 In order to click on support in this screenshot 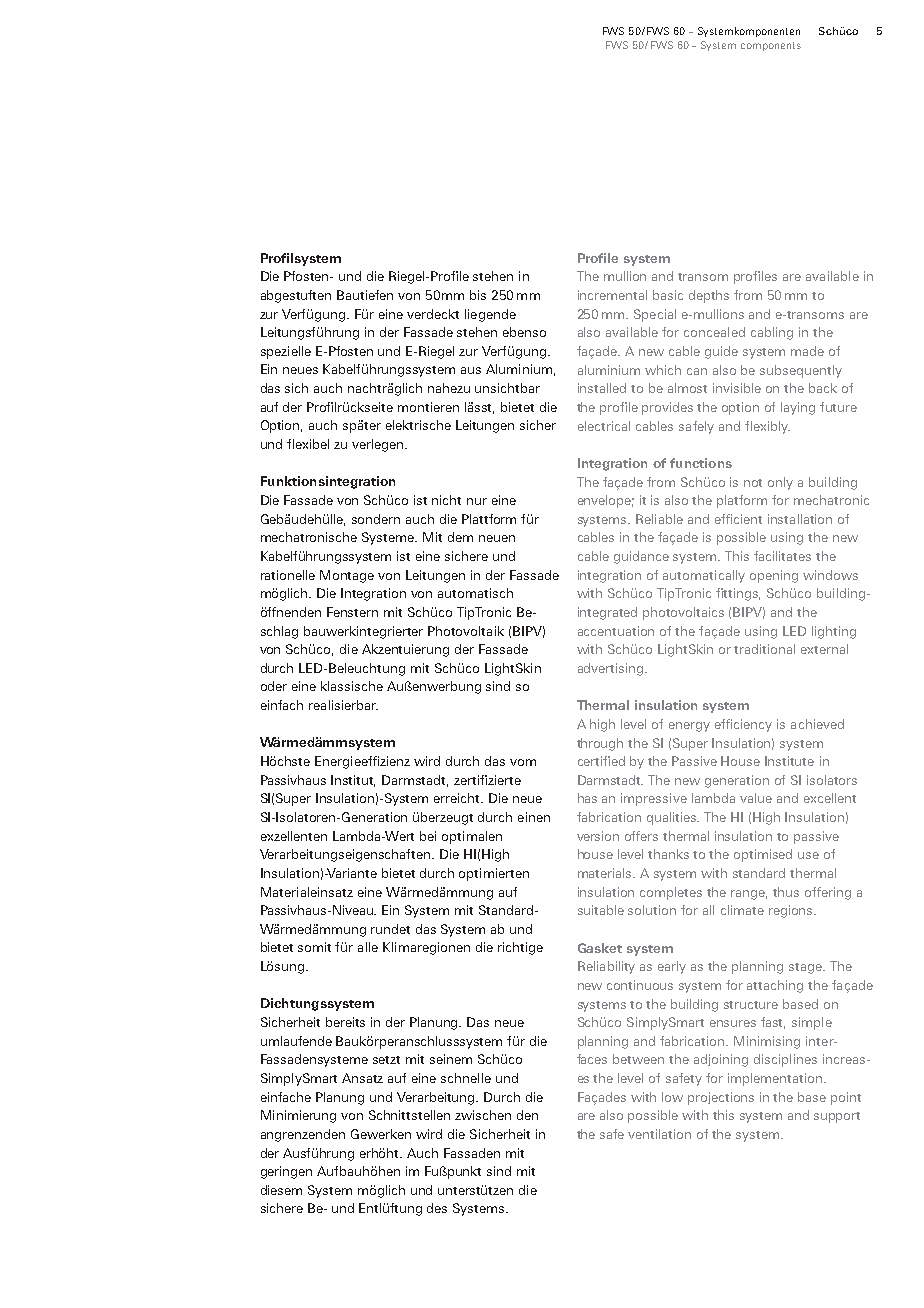, I will do `click(837, 1117)`.
